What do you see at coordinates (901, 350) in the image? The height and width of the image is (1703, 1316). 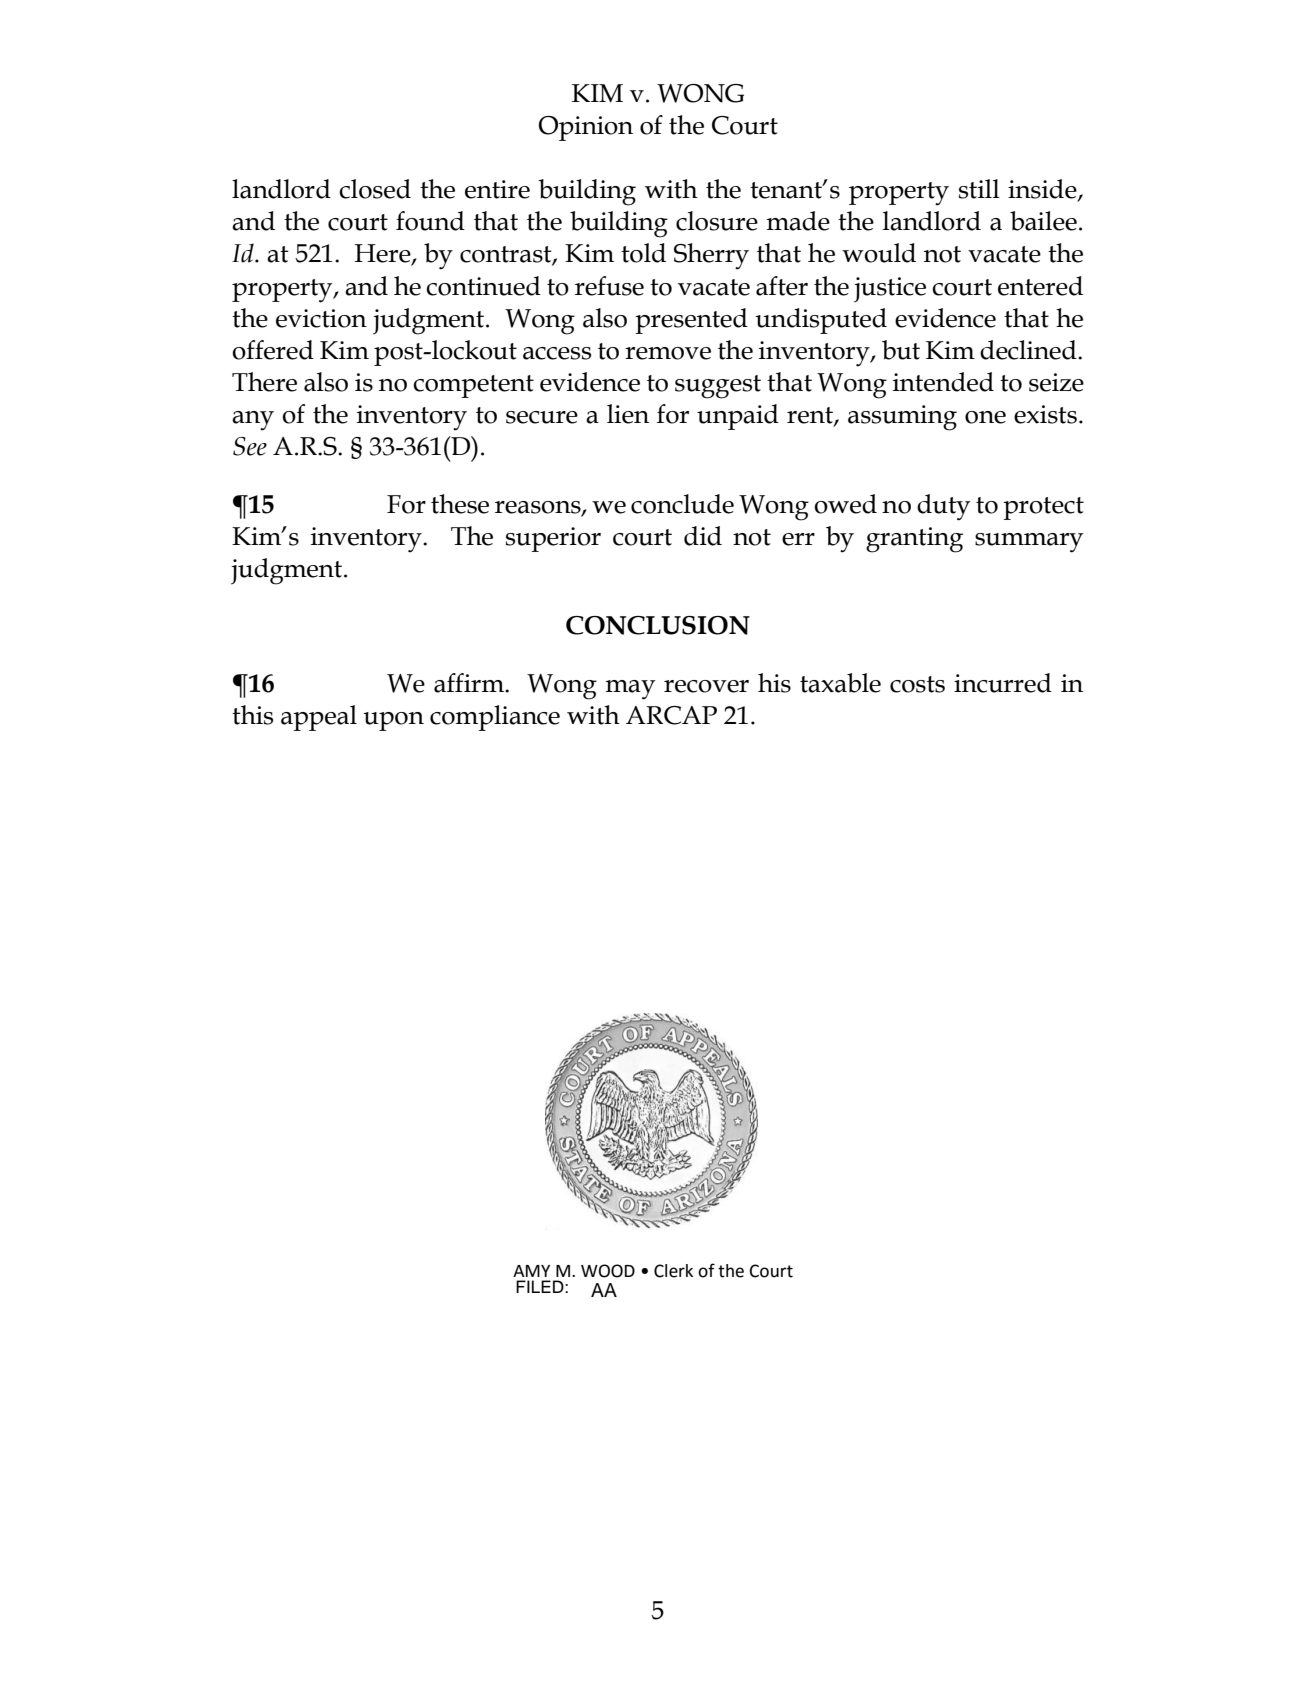 I see `but` at bounding box center [901, 350].
